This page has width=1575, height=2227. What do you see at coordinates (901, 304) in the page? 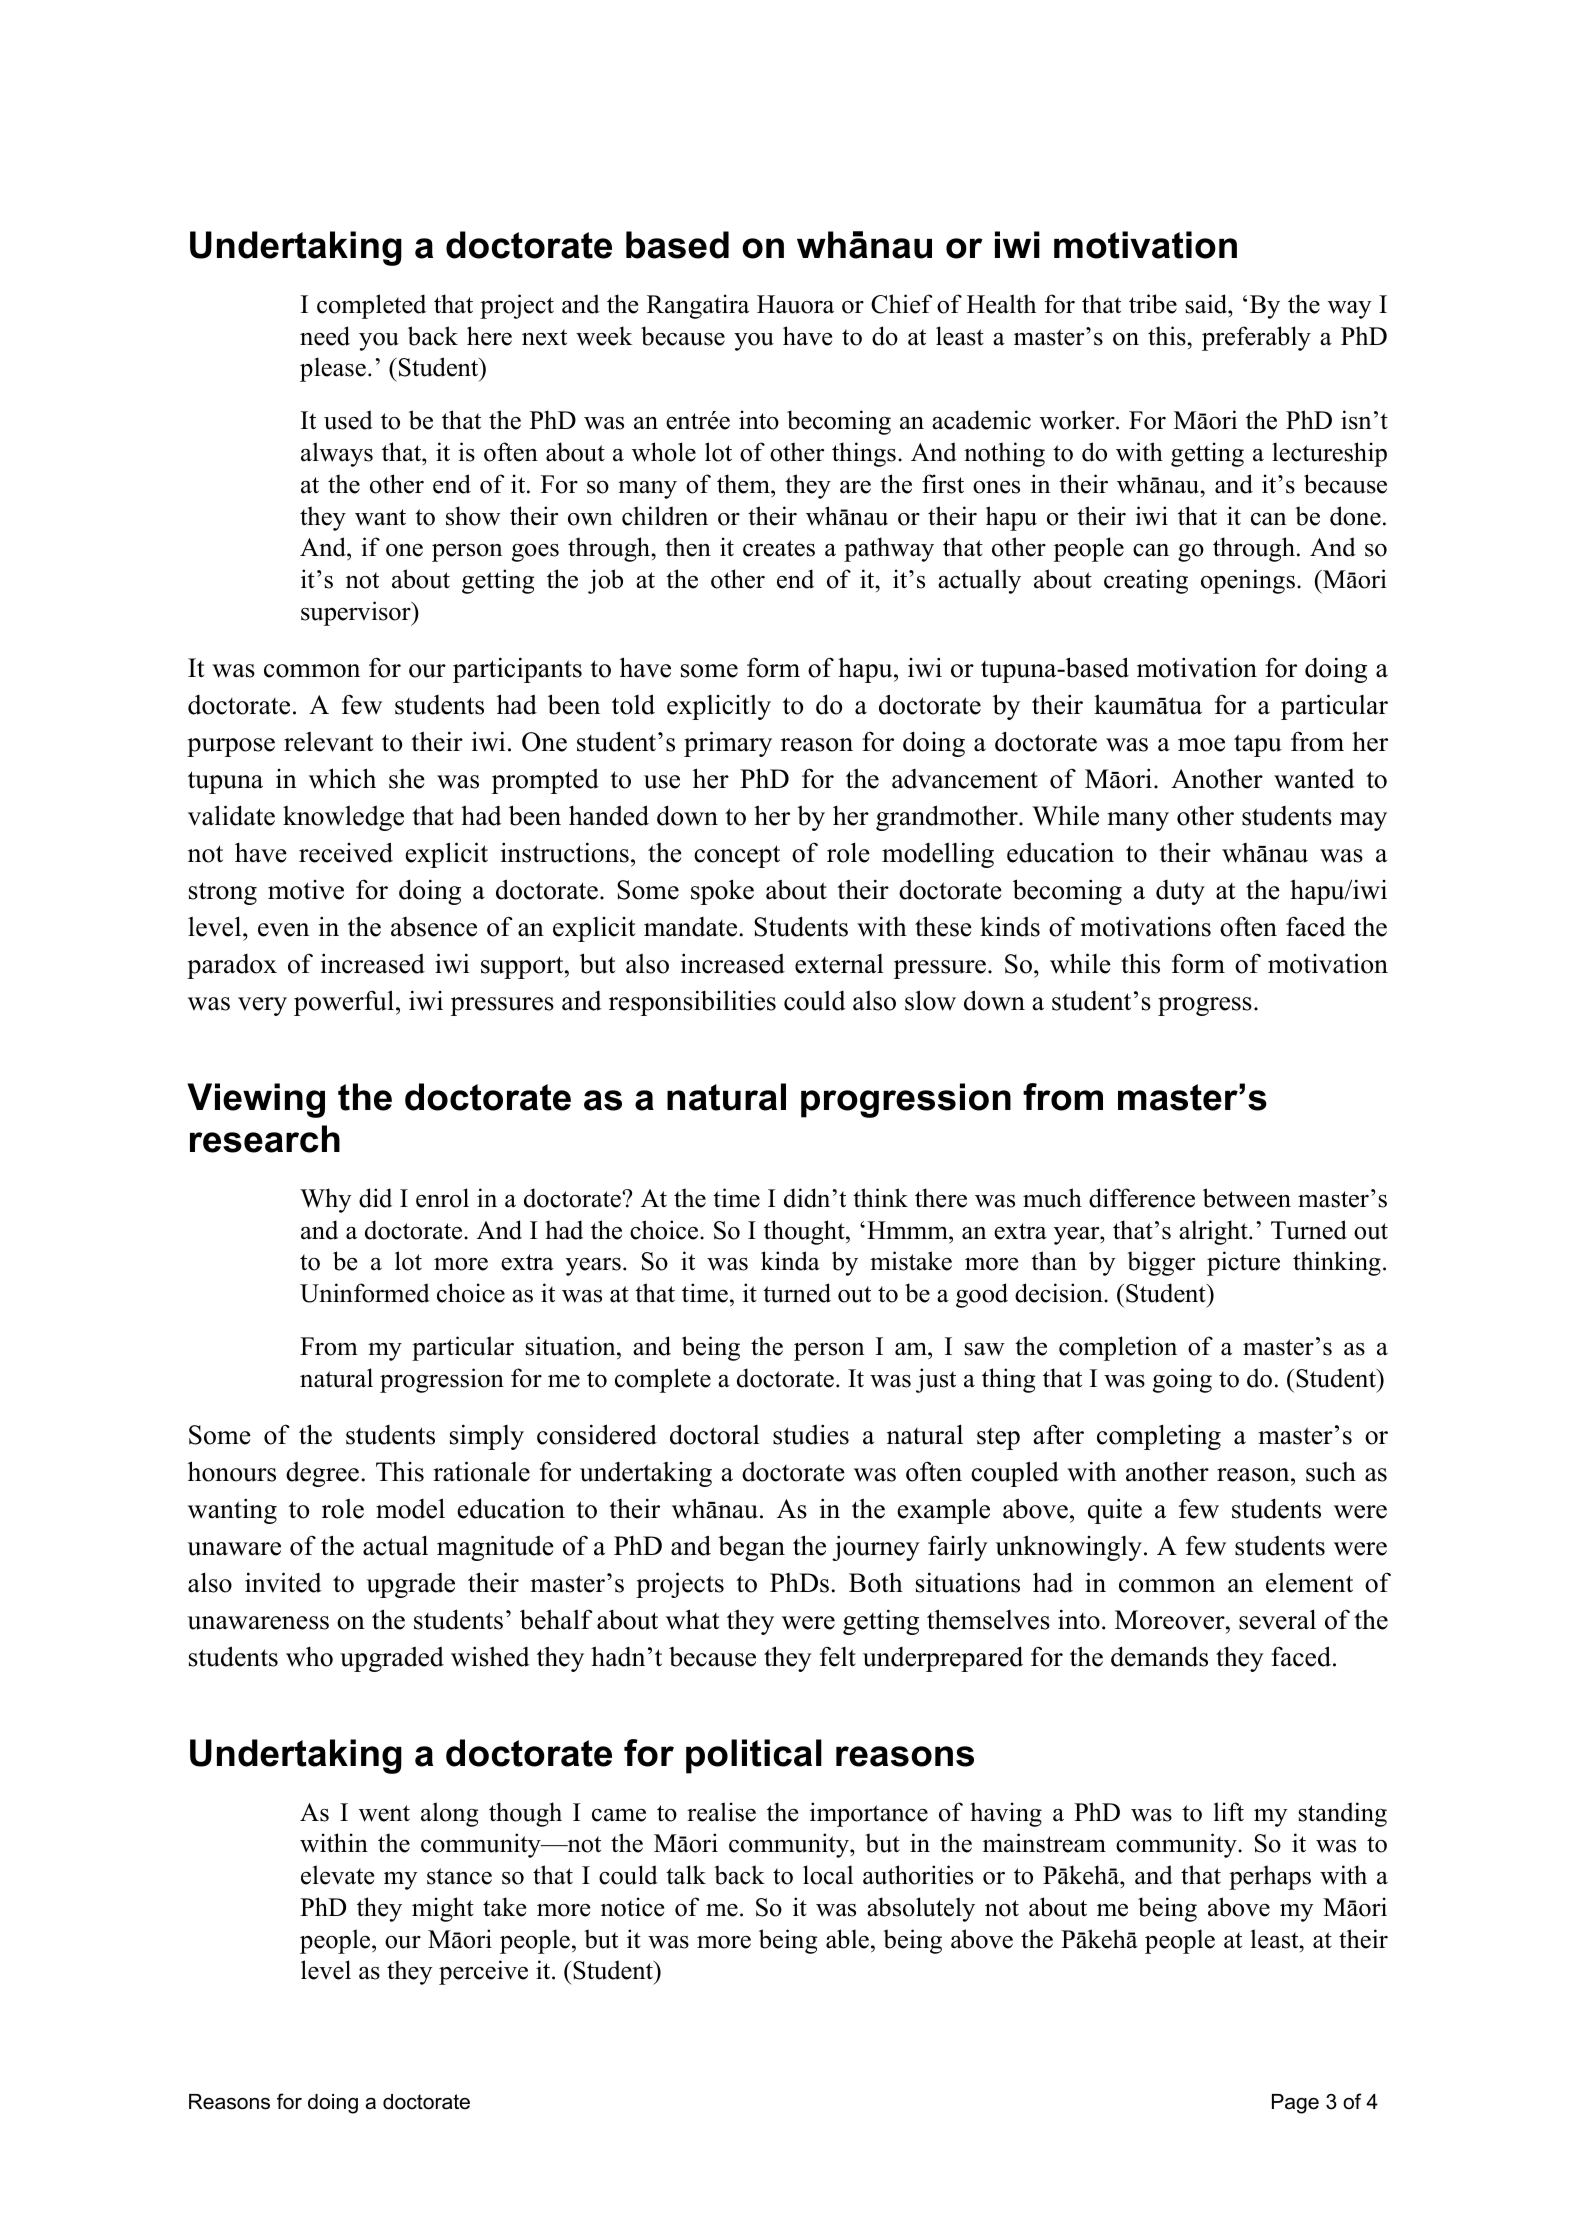
I see `Chief` at bounding box center [901, 304].
